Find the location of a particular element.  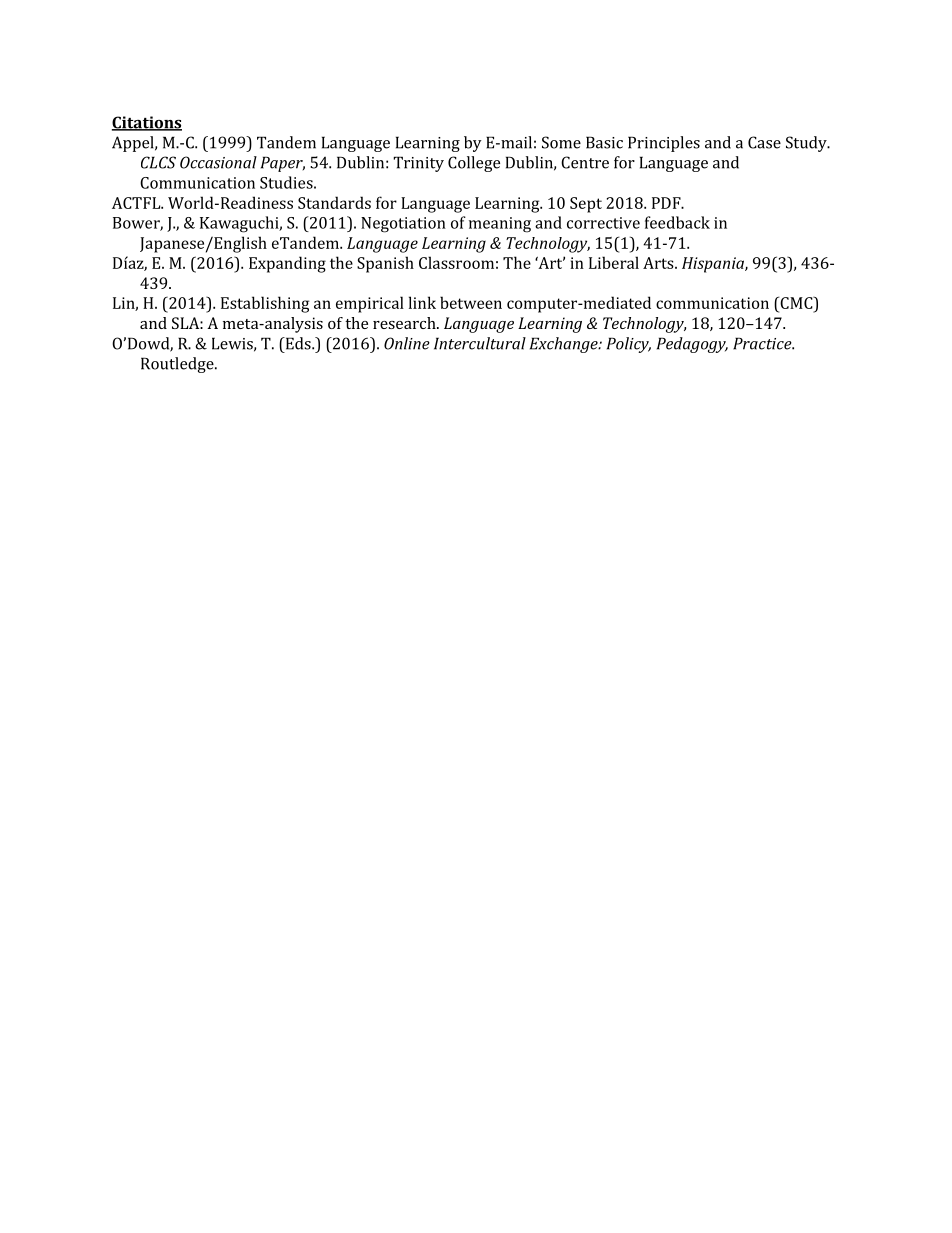

Routledge is located at coordinates (178, 365).
